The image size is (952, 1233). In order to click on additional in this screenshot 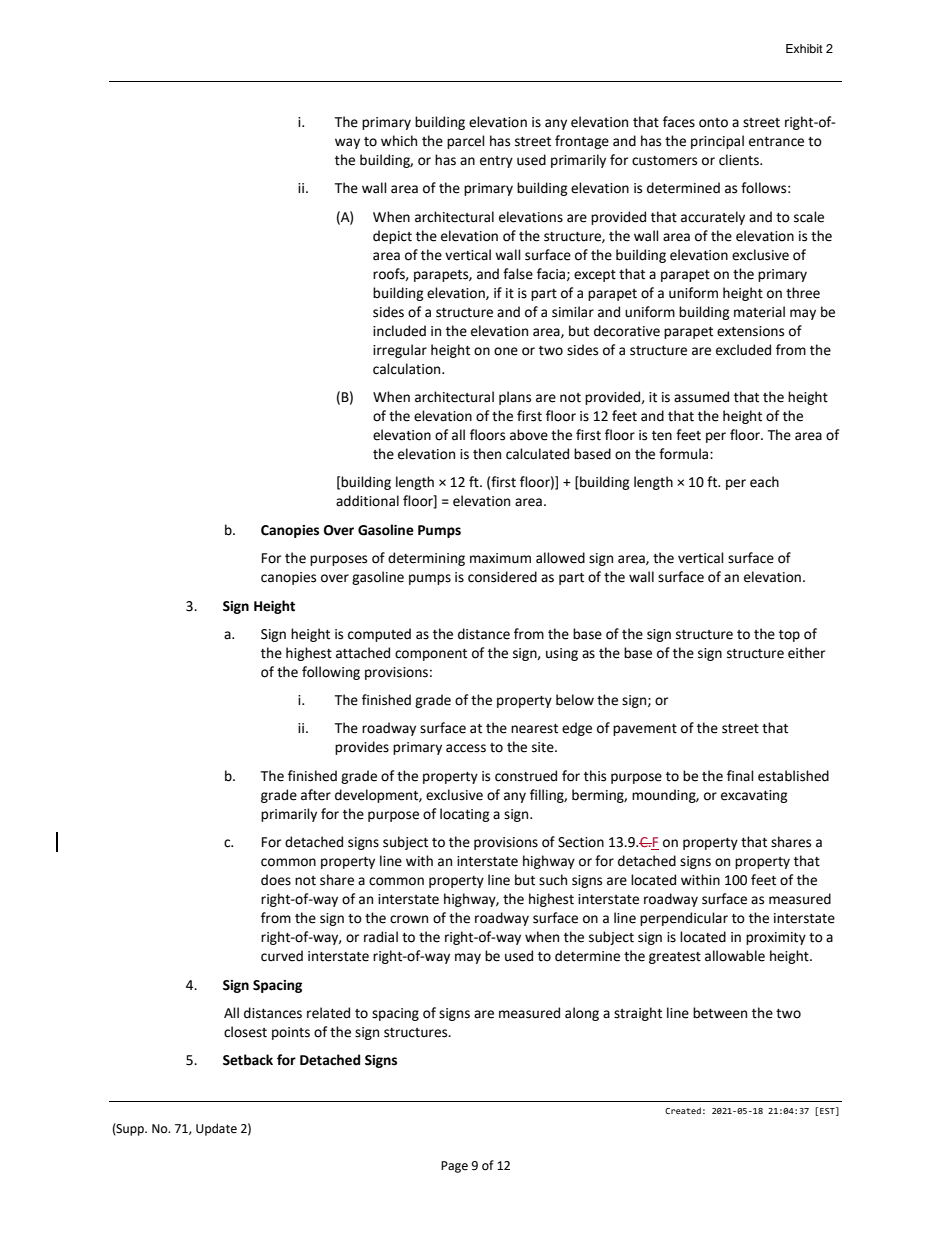, I will do `click(367, 501)`.
